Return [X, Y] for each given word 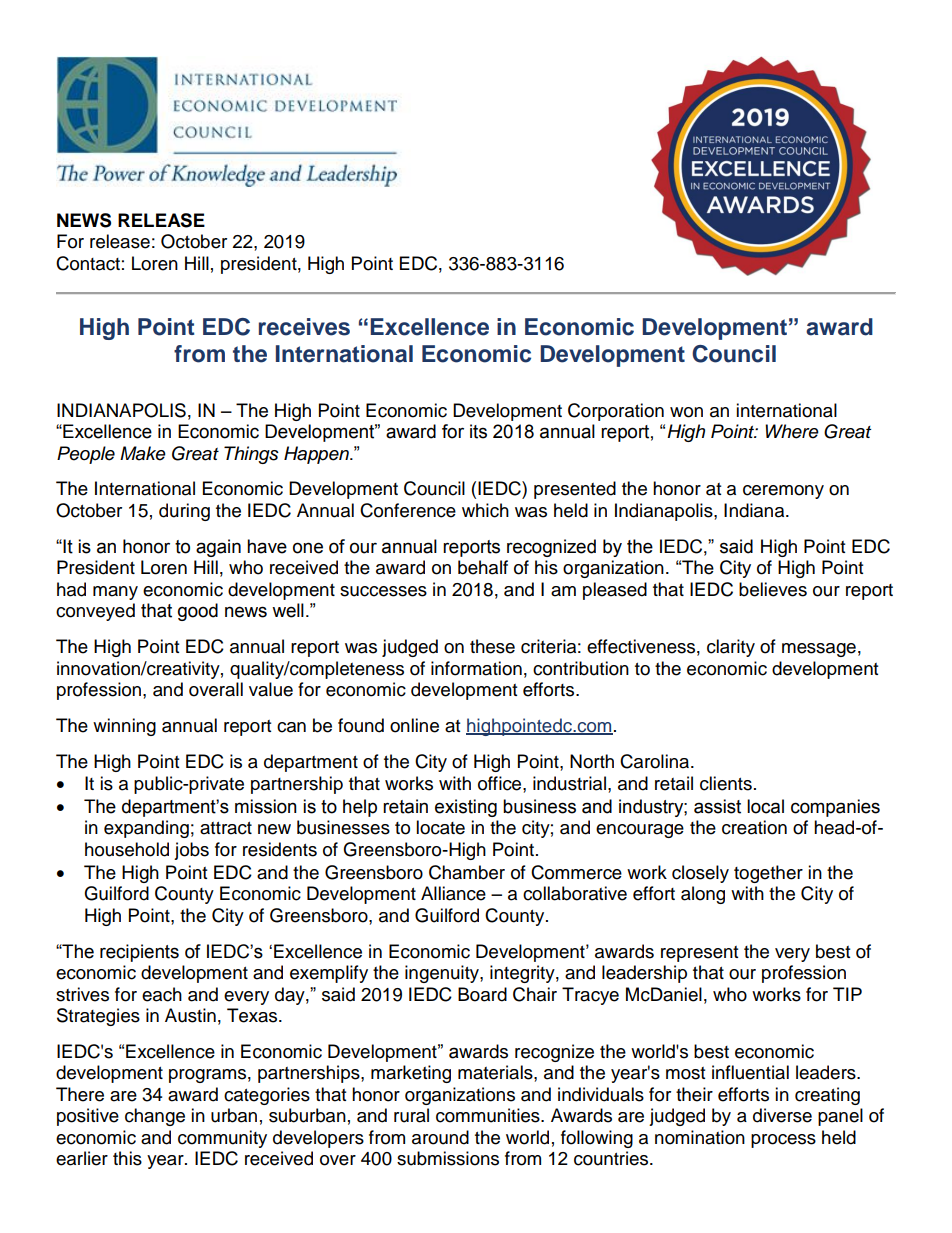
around [440, 1137]
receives [304, 327]
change [155, 1117]
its [478, 431]
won [686, 412]
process [783, 1141]
